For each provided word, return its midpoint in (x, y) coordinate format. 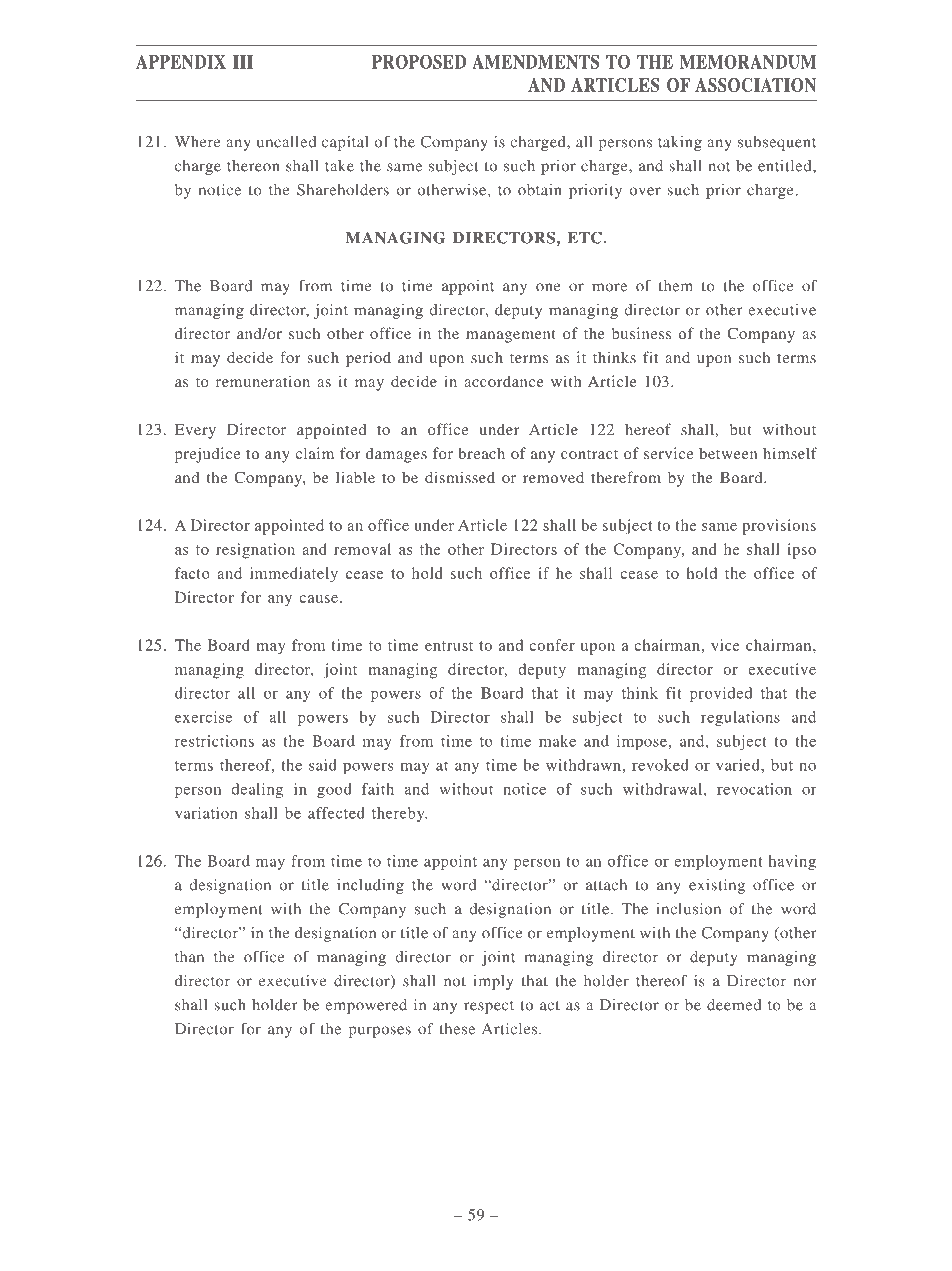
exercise (203, 717)
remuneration (263, 381)
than (189, 957)
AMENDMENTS (535, 62)
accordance (504, 381)
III (243, 62)
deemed (734, 1005)
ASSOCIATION (755, 85)
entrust (449, 646)
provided (721, 694)
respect (489, 1007)
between (728, 453)
